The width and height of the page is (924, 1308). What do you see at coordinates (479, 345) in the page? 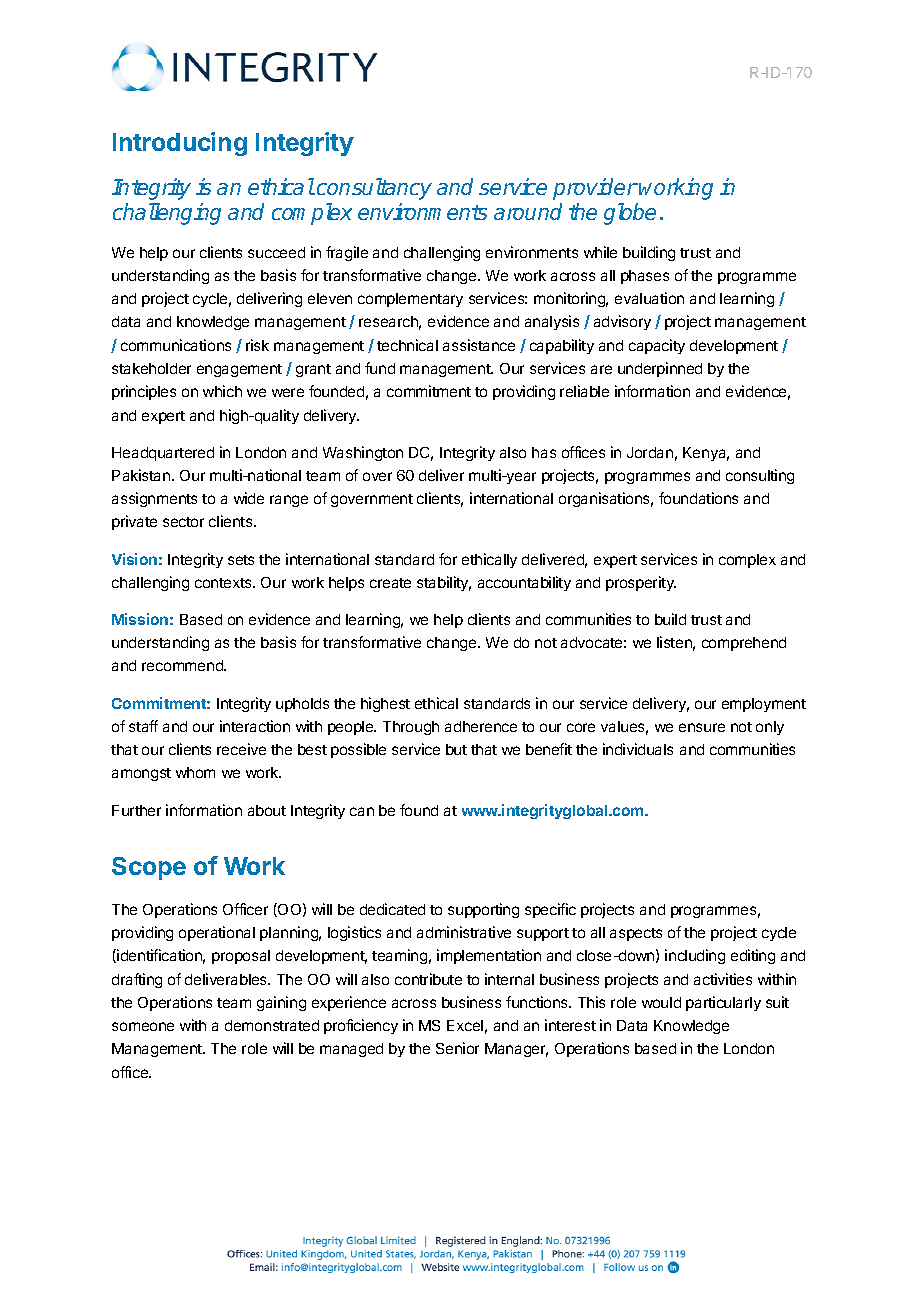
I see `assistance` at bounding box center [479, 345].
